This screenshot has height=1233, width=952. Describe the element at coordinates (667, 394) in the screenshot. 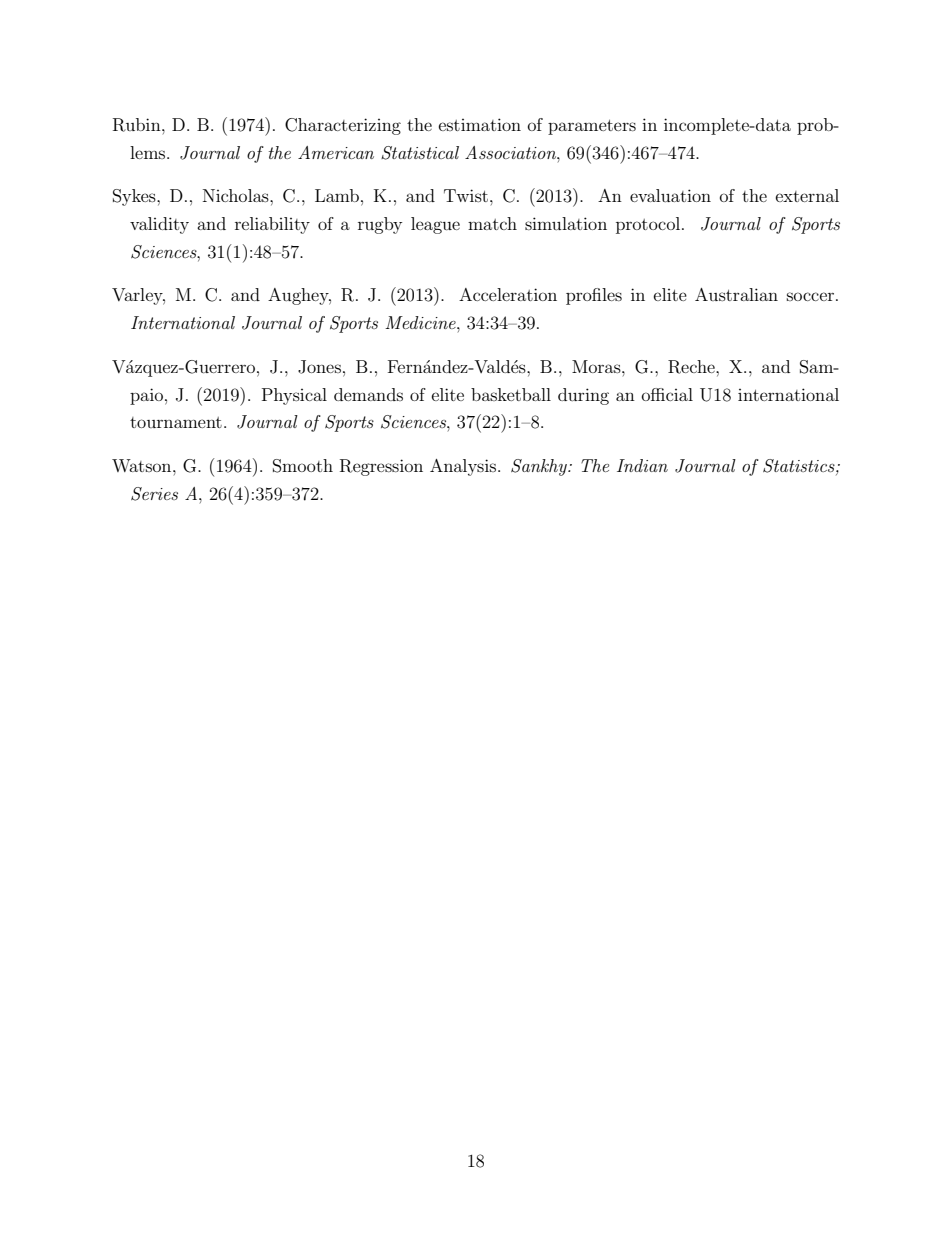

I see `official` at that location.
